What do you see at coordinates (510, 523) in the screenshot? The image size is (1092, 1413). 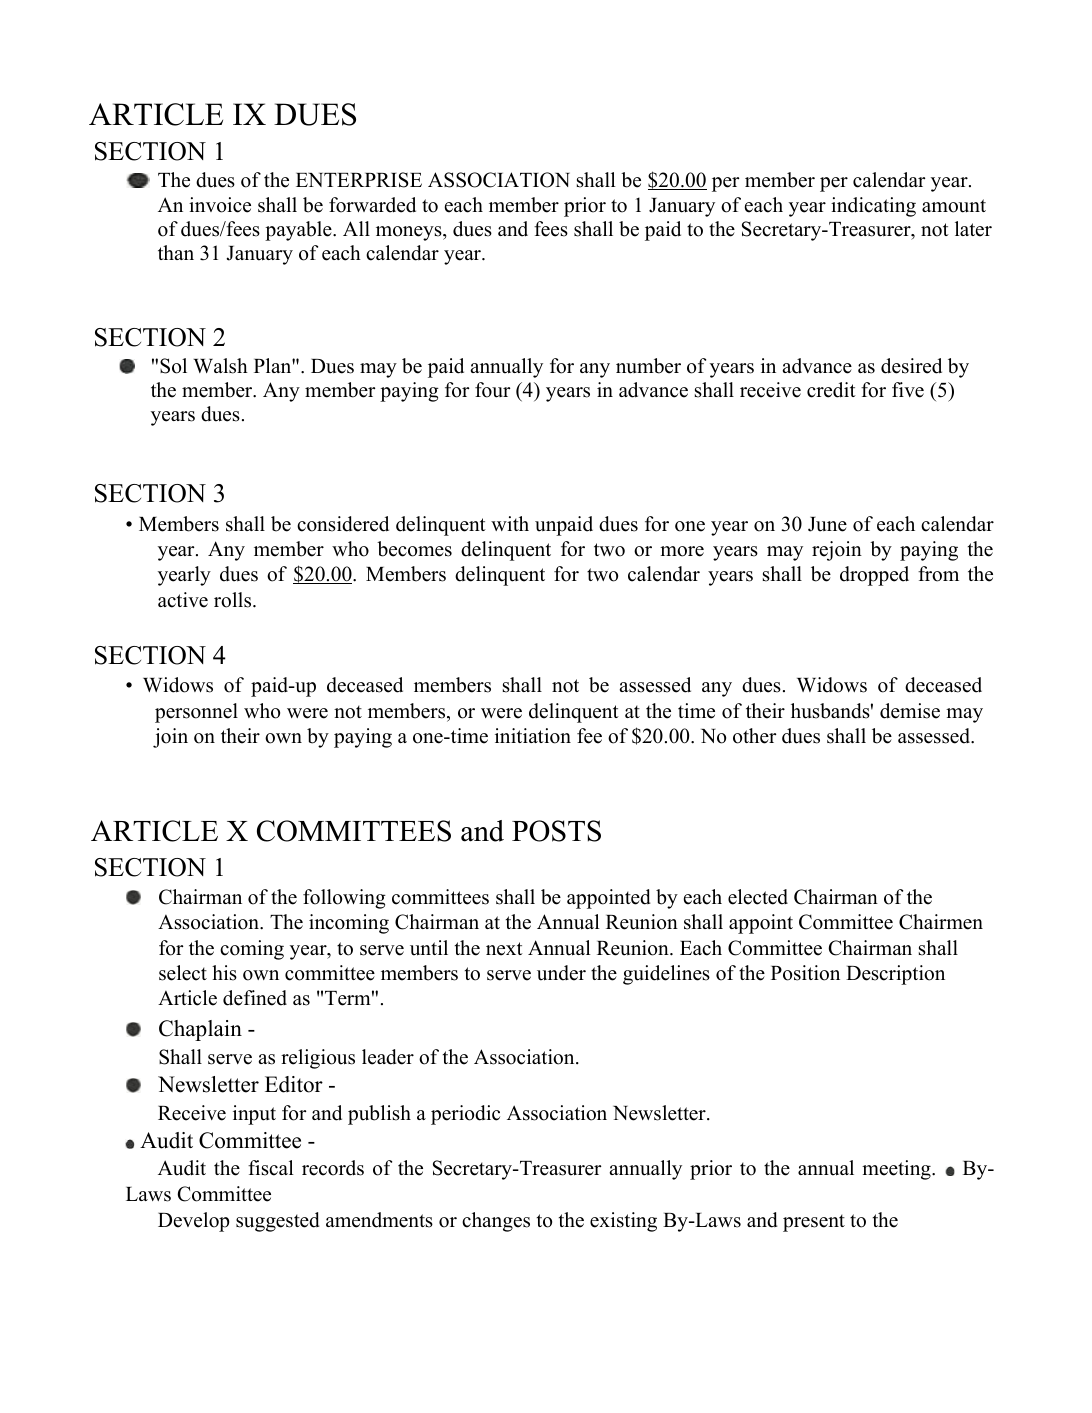 I see `with` at bounding box center [510, 523].
